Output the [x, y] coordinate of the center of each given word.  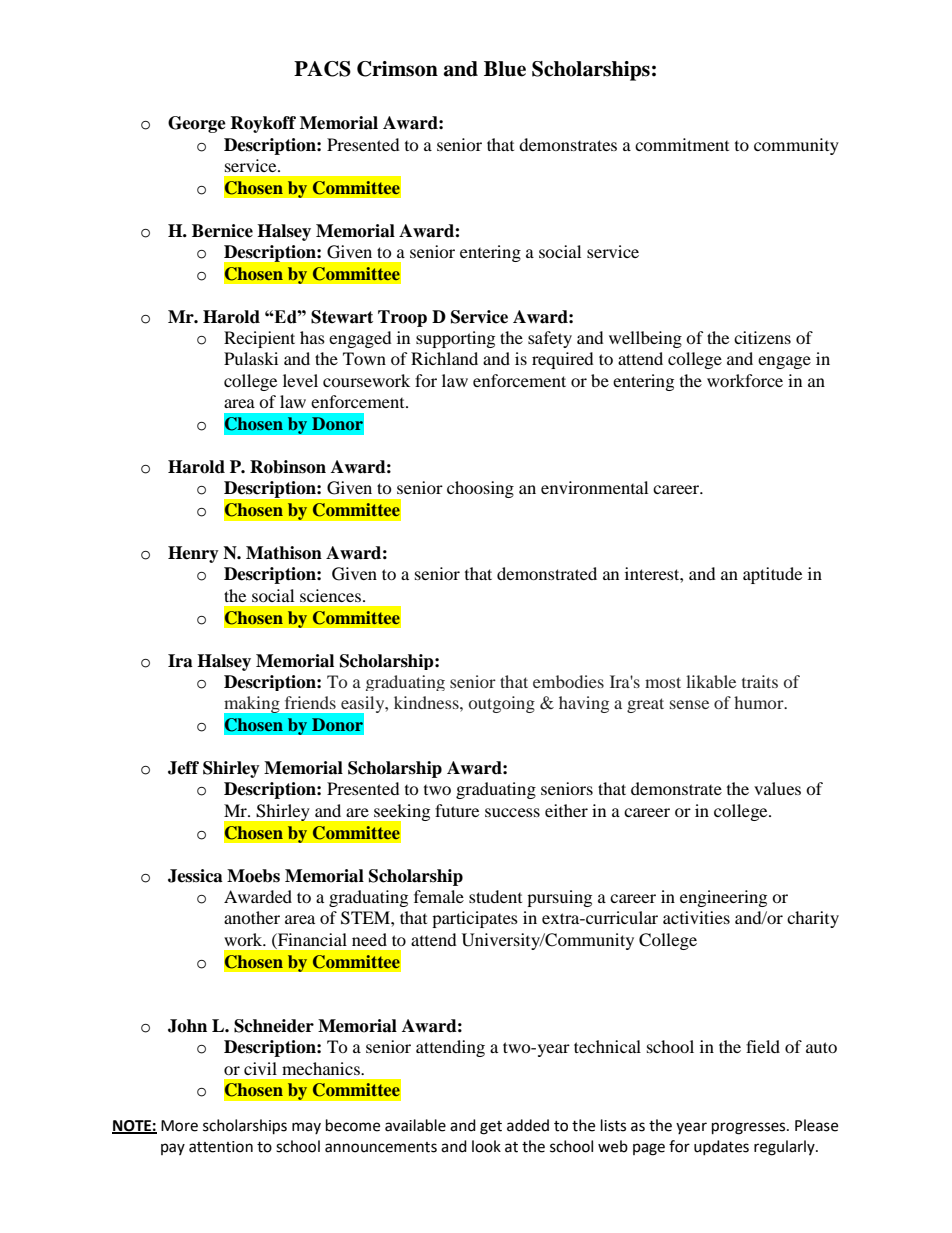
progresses [750, 1128]
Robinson [288, 467]
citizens [762, 337]
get [491, 1128]
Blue [505, 69]
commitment [682, 144]
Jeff [183, 768]
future [457, 810]
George [197, 124]
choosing [480, 489]
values [777, 788]
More [179, 1126]
